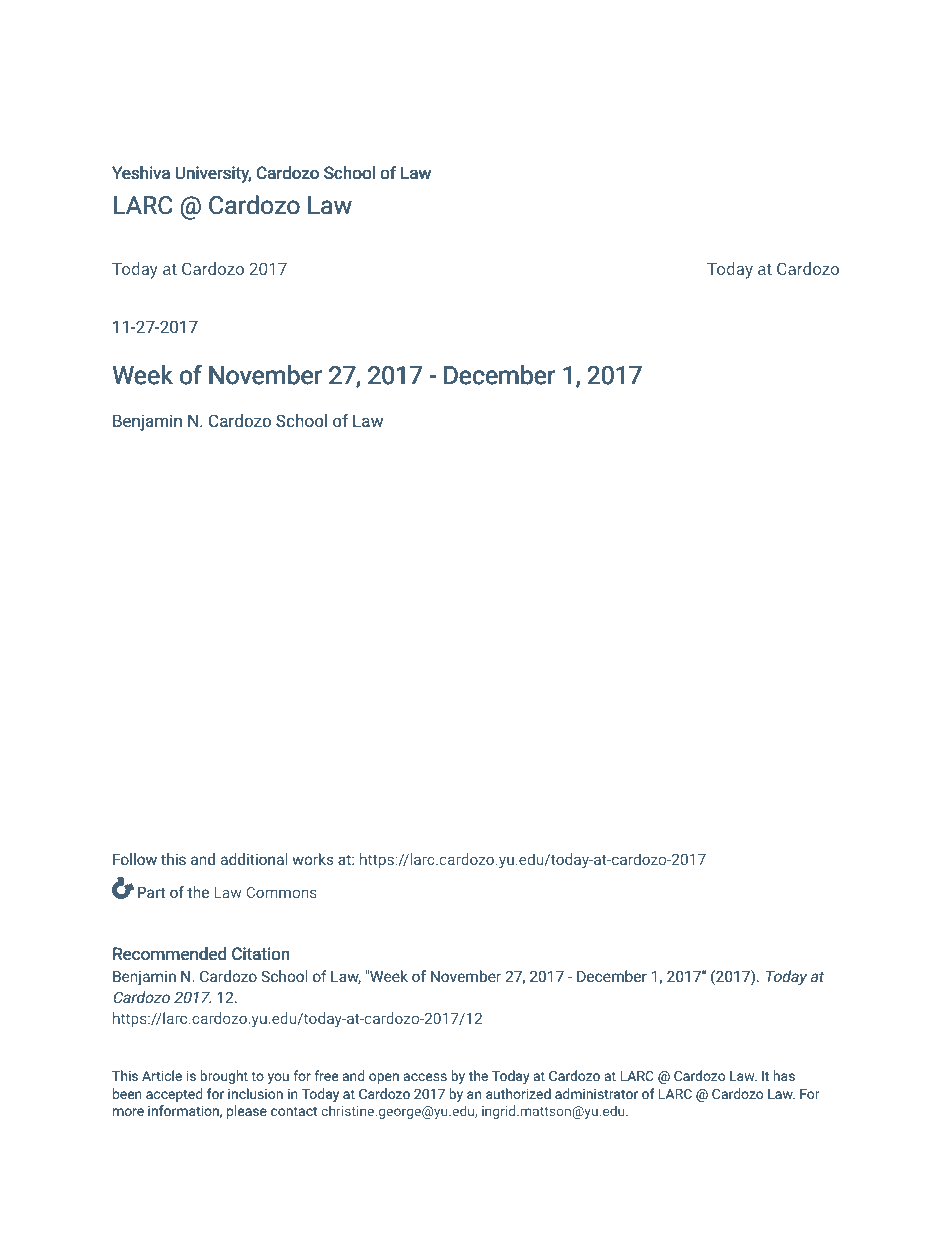 The height and width of the screenshot is (1233, 952). I want to click on works, so click(313, 859).
